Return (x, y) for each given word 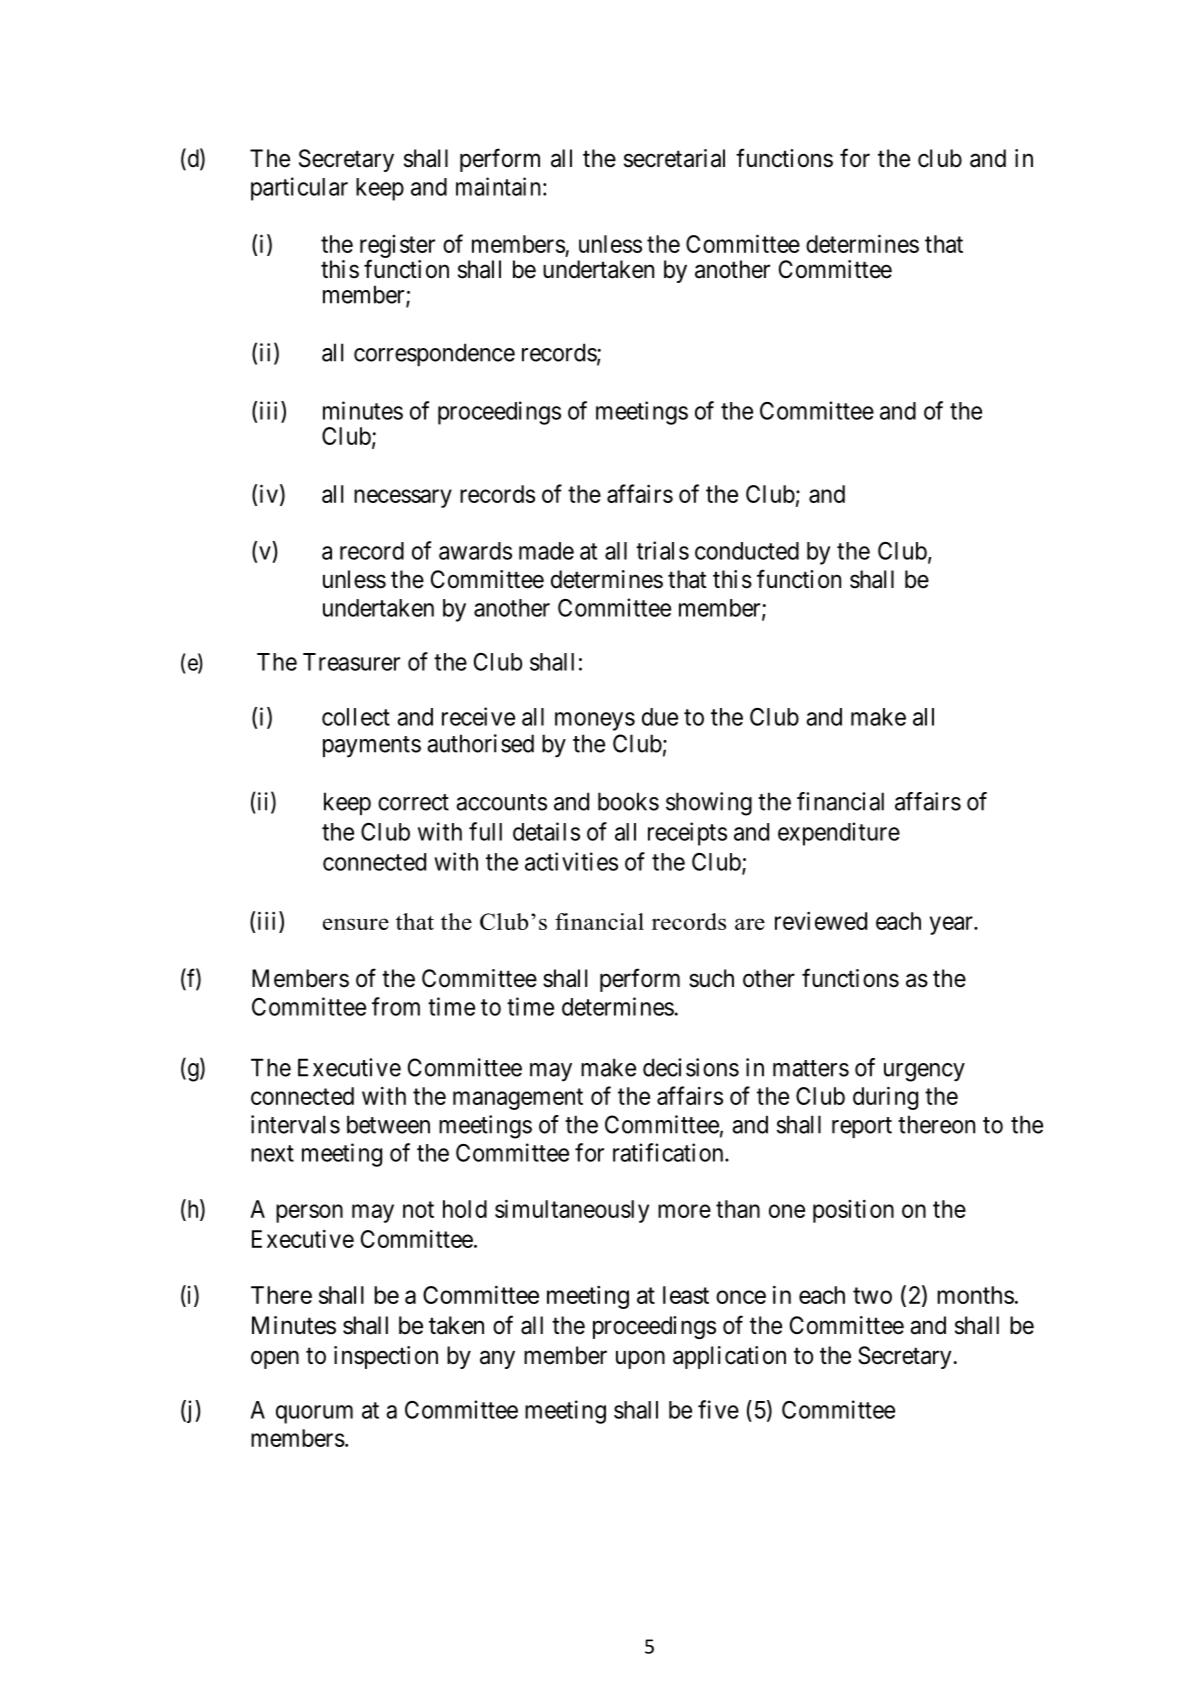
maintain (498, 186)
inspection (386, 1357)
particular (299, 189)
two (872, 1295)
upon (640, 1359)
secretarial (674, 158)
